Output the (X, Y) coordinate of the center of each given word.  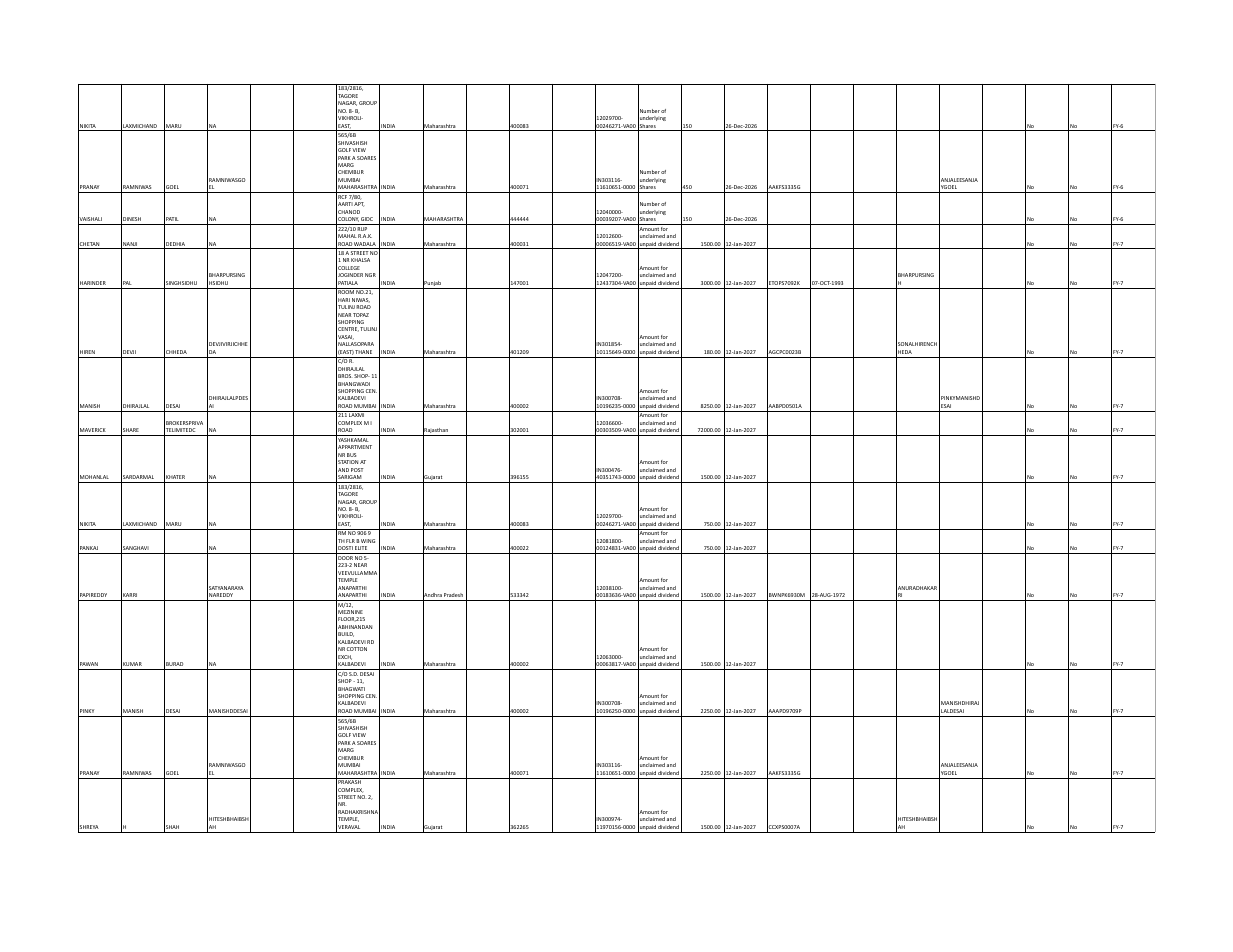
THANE (363, 352)
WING (368, 541)
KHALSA (360, 260)
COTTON (357, 649)
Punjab (433, 284)
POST (357, 470)
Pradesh (453, 595)
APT (359, 204)
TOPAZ (361, 315)
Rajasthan (436, 431)
